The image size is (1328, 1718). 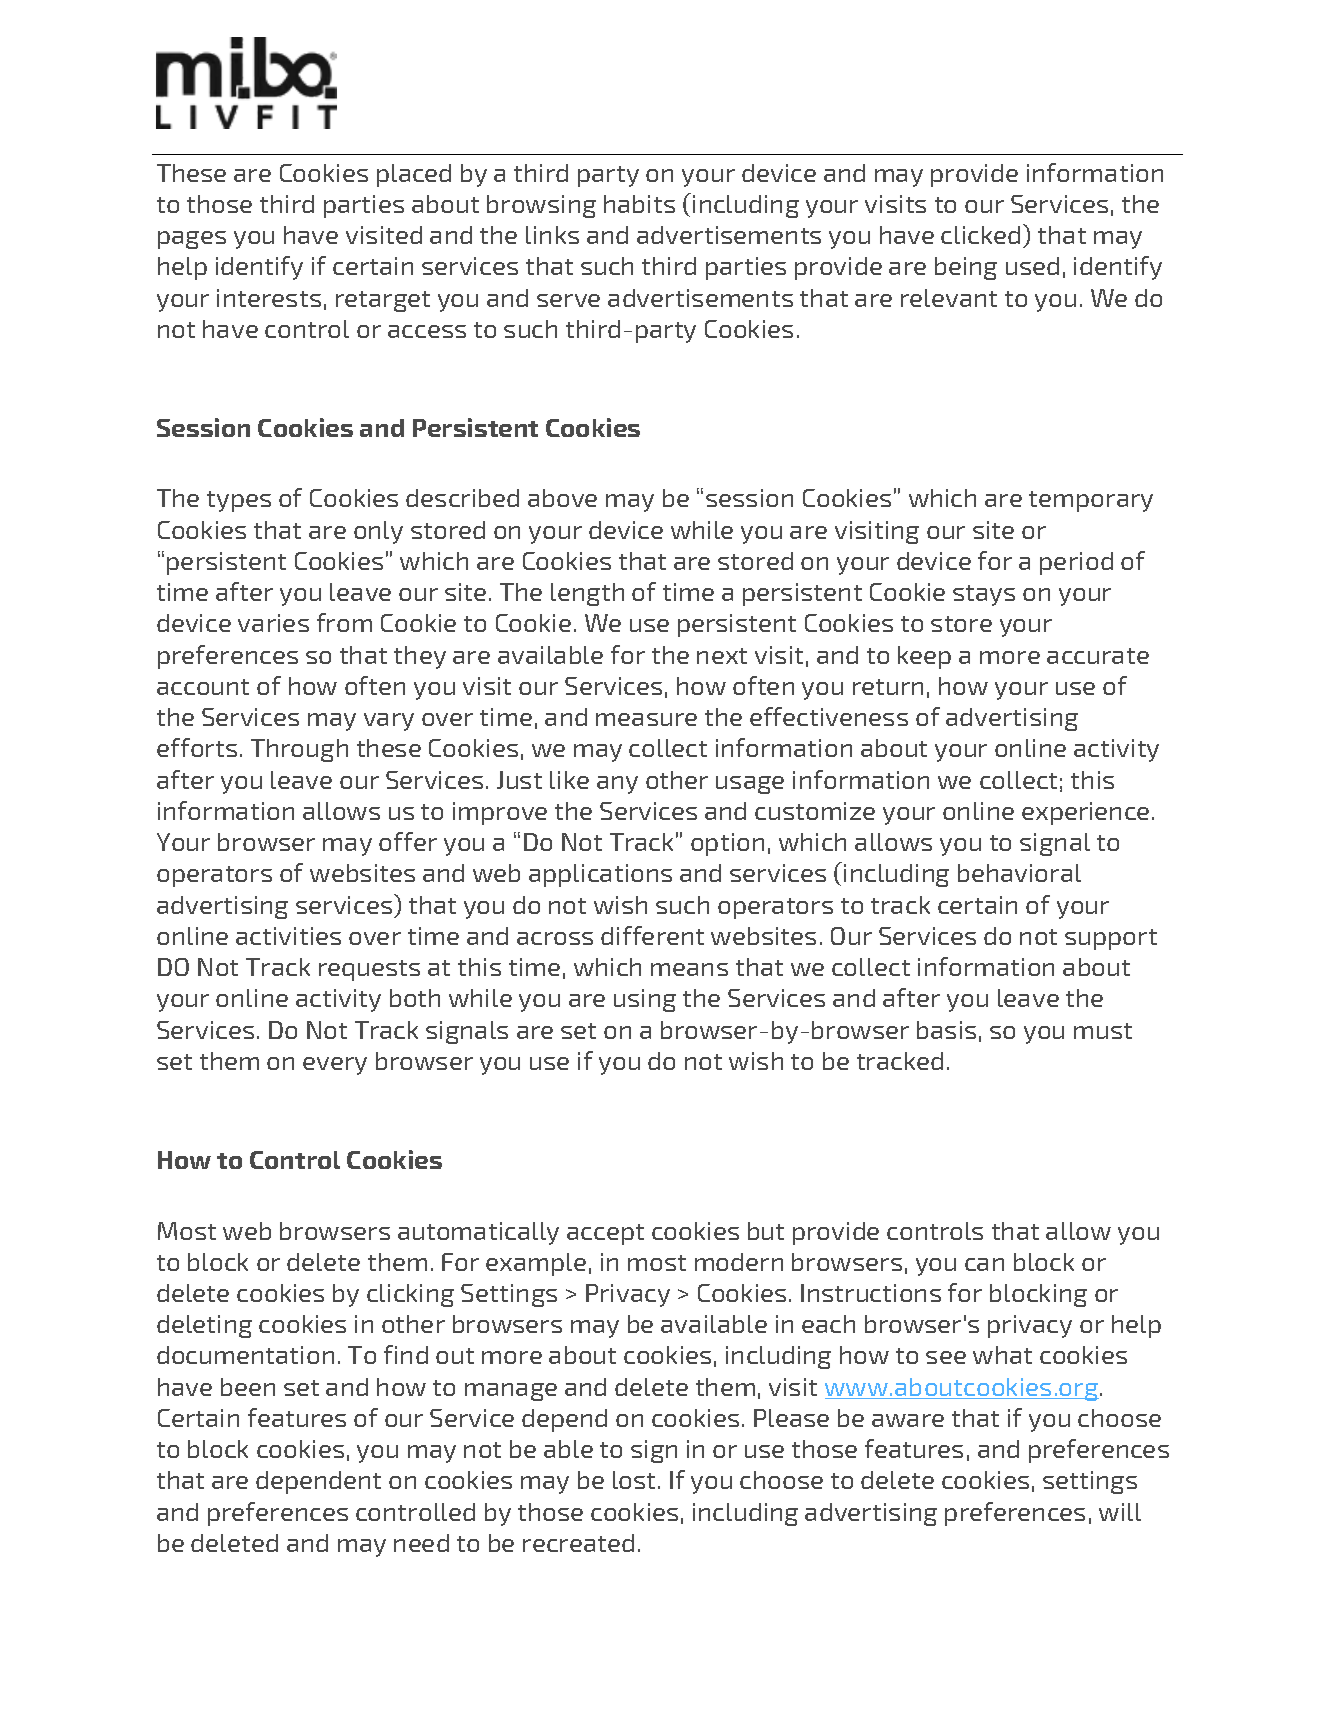 What do you see at coordinates (639, 204) in the document?
I see `habits` at bounding box center [639, 204].
